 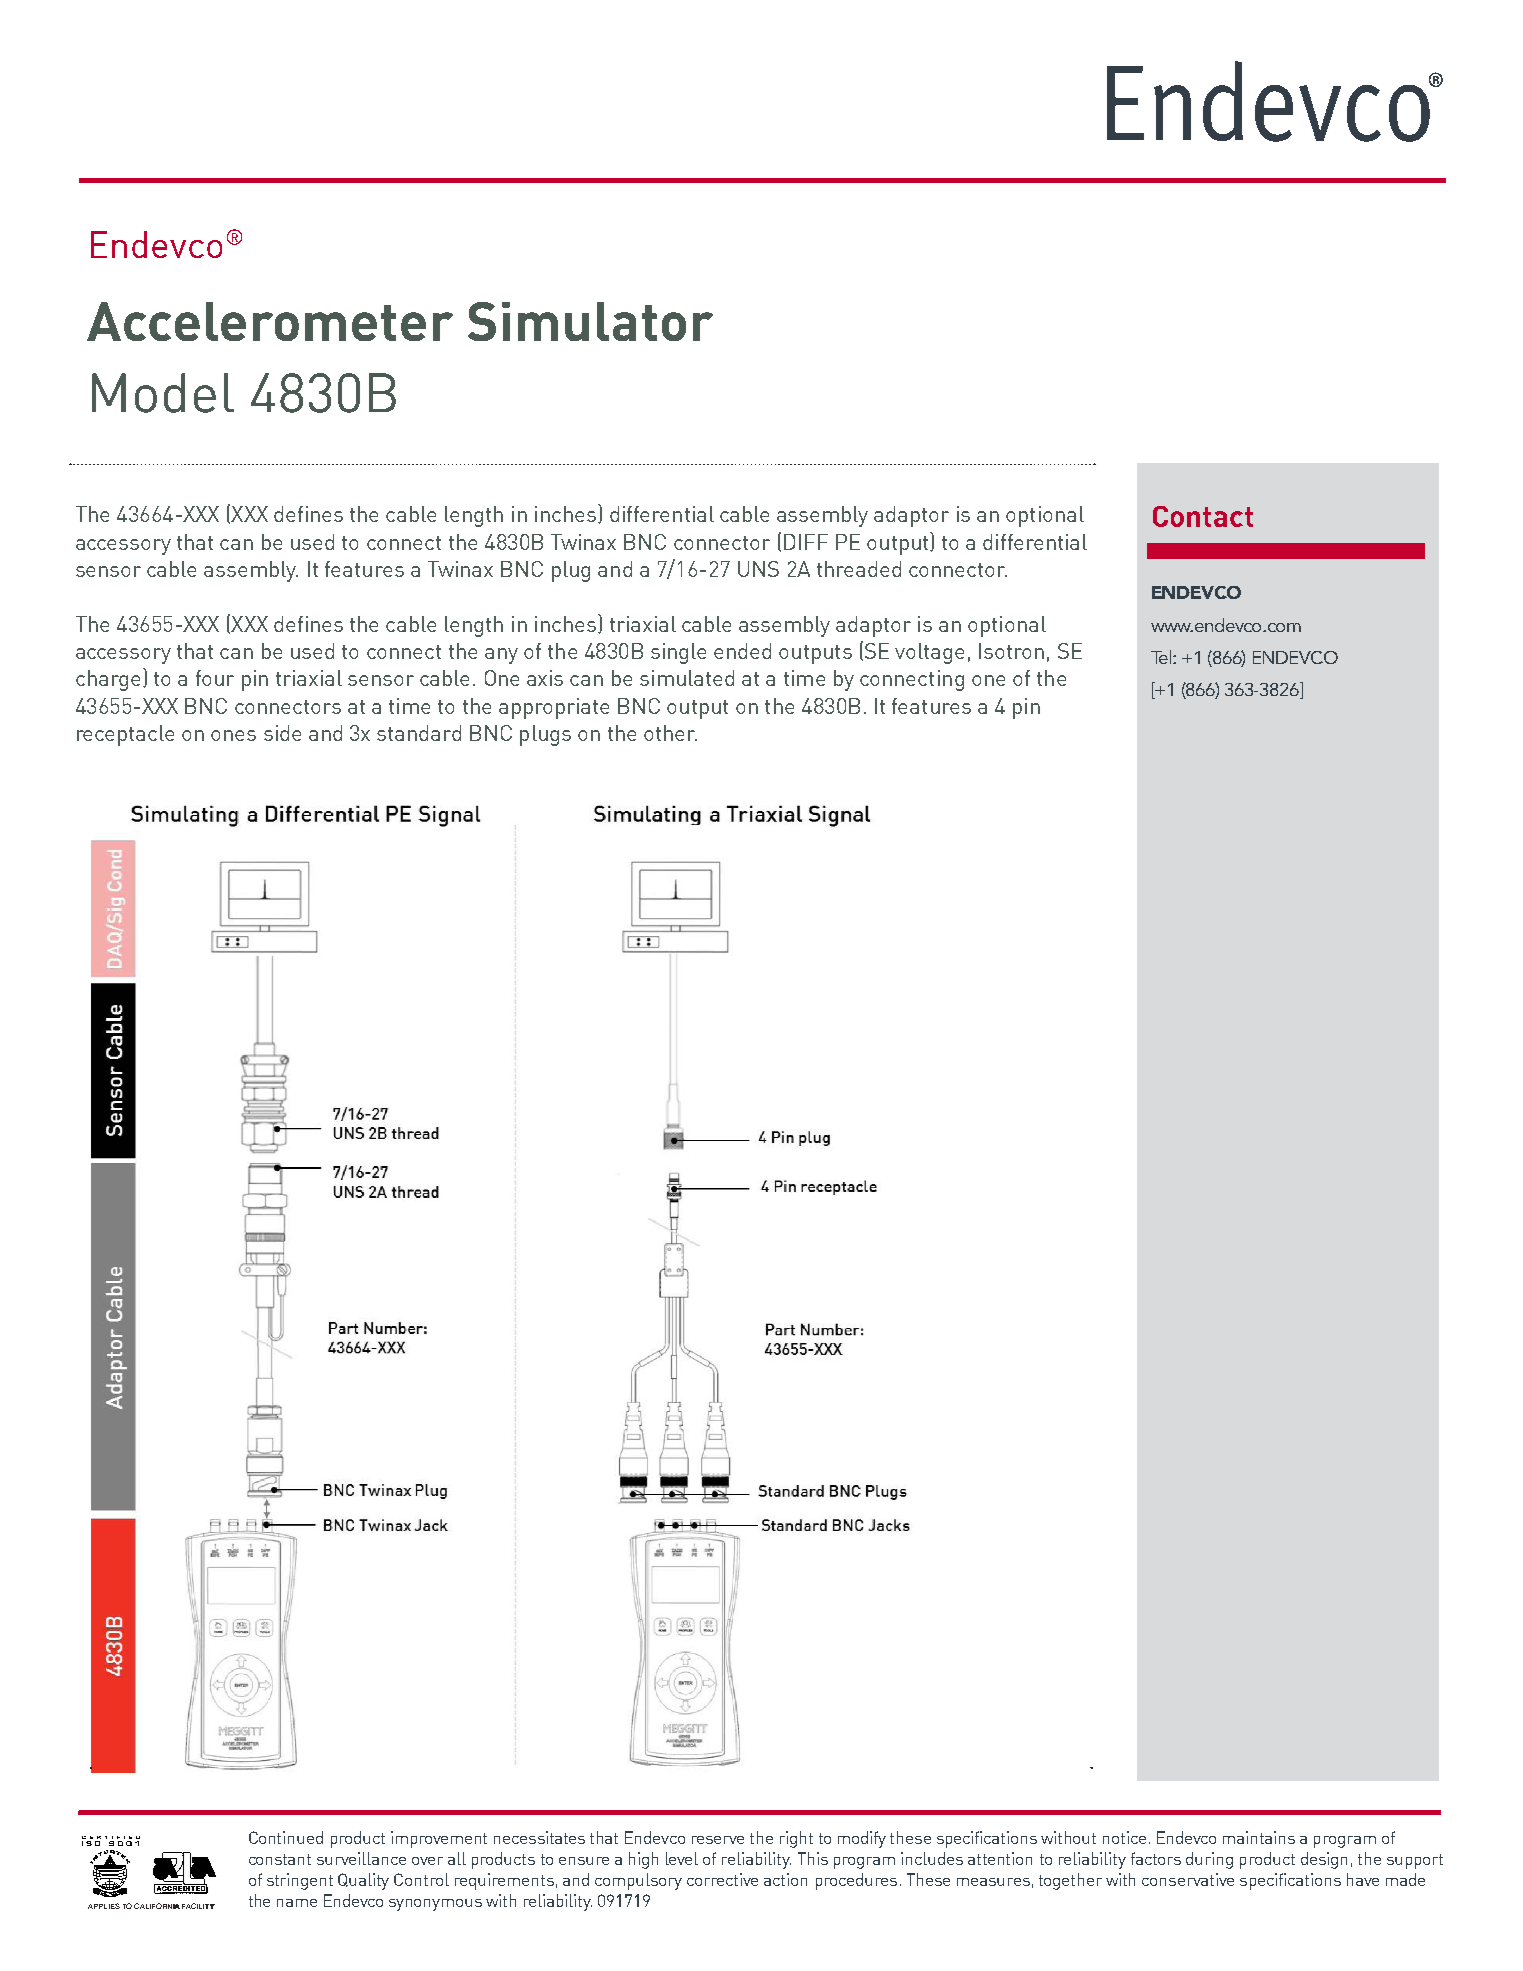 I want to click on constant, so click(x=280, y=1859).
